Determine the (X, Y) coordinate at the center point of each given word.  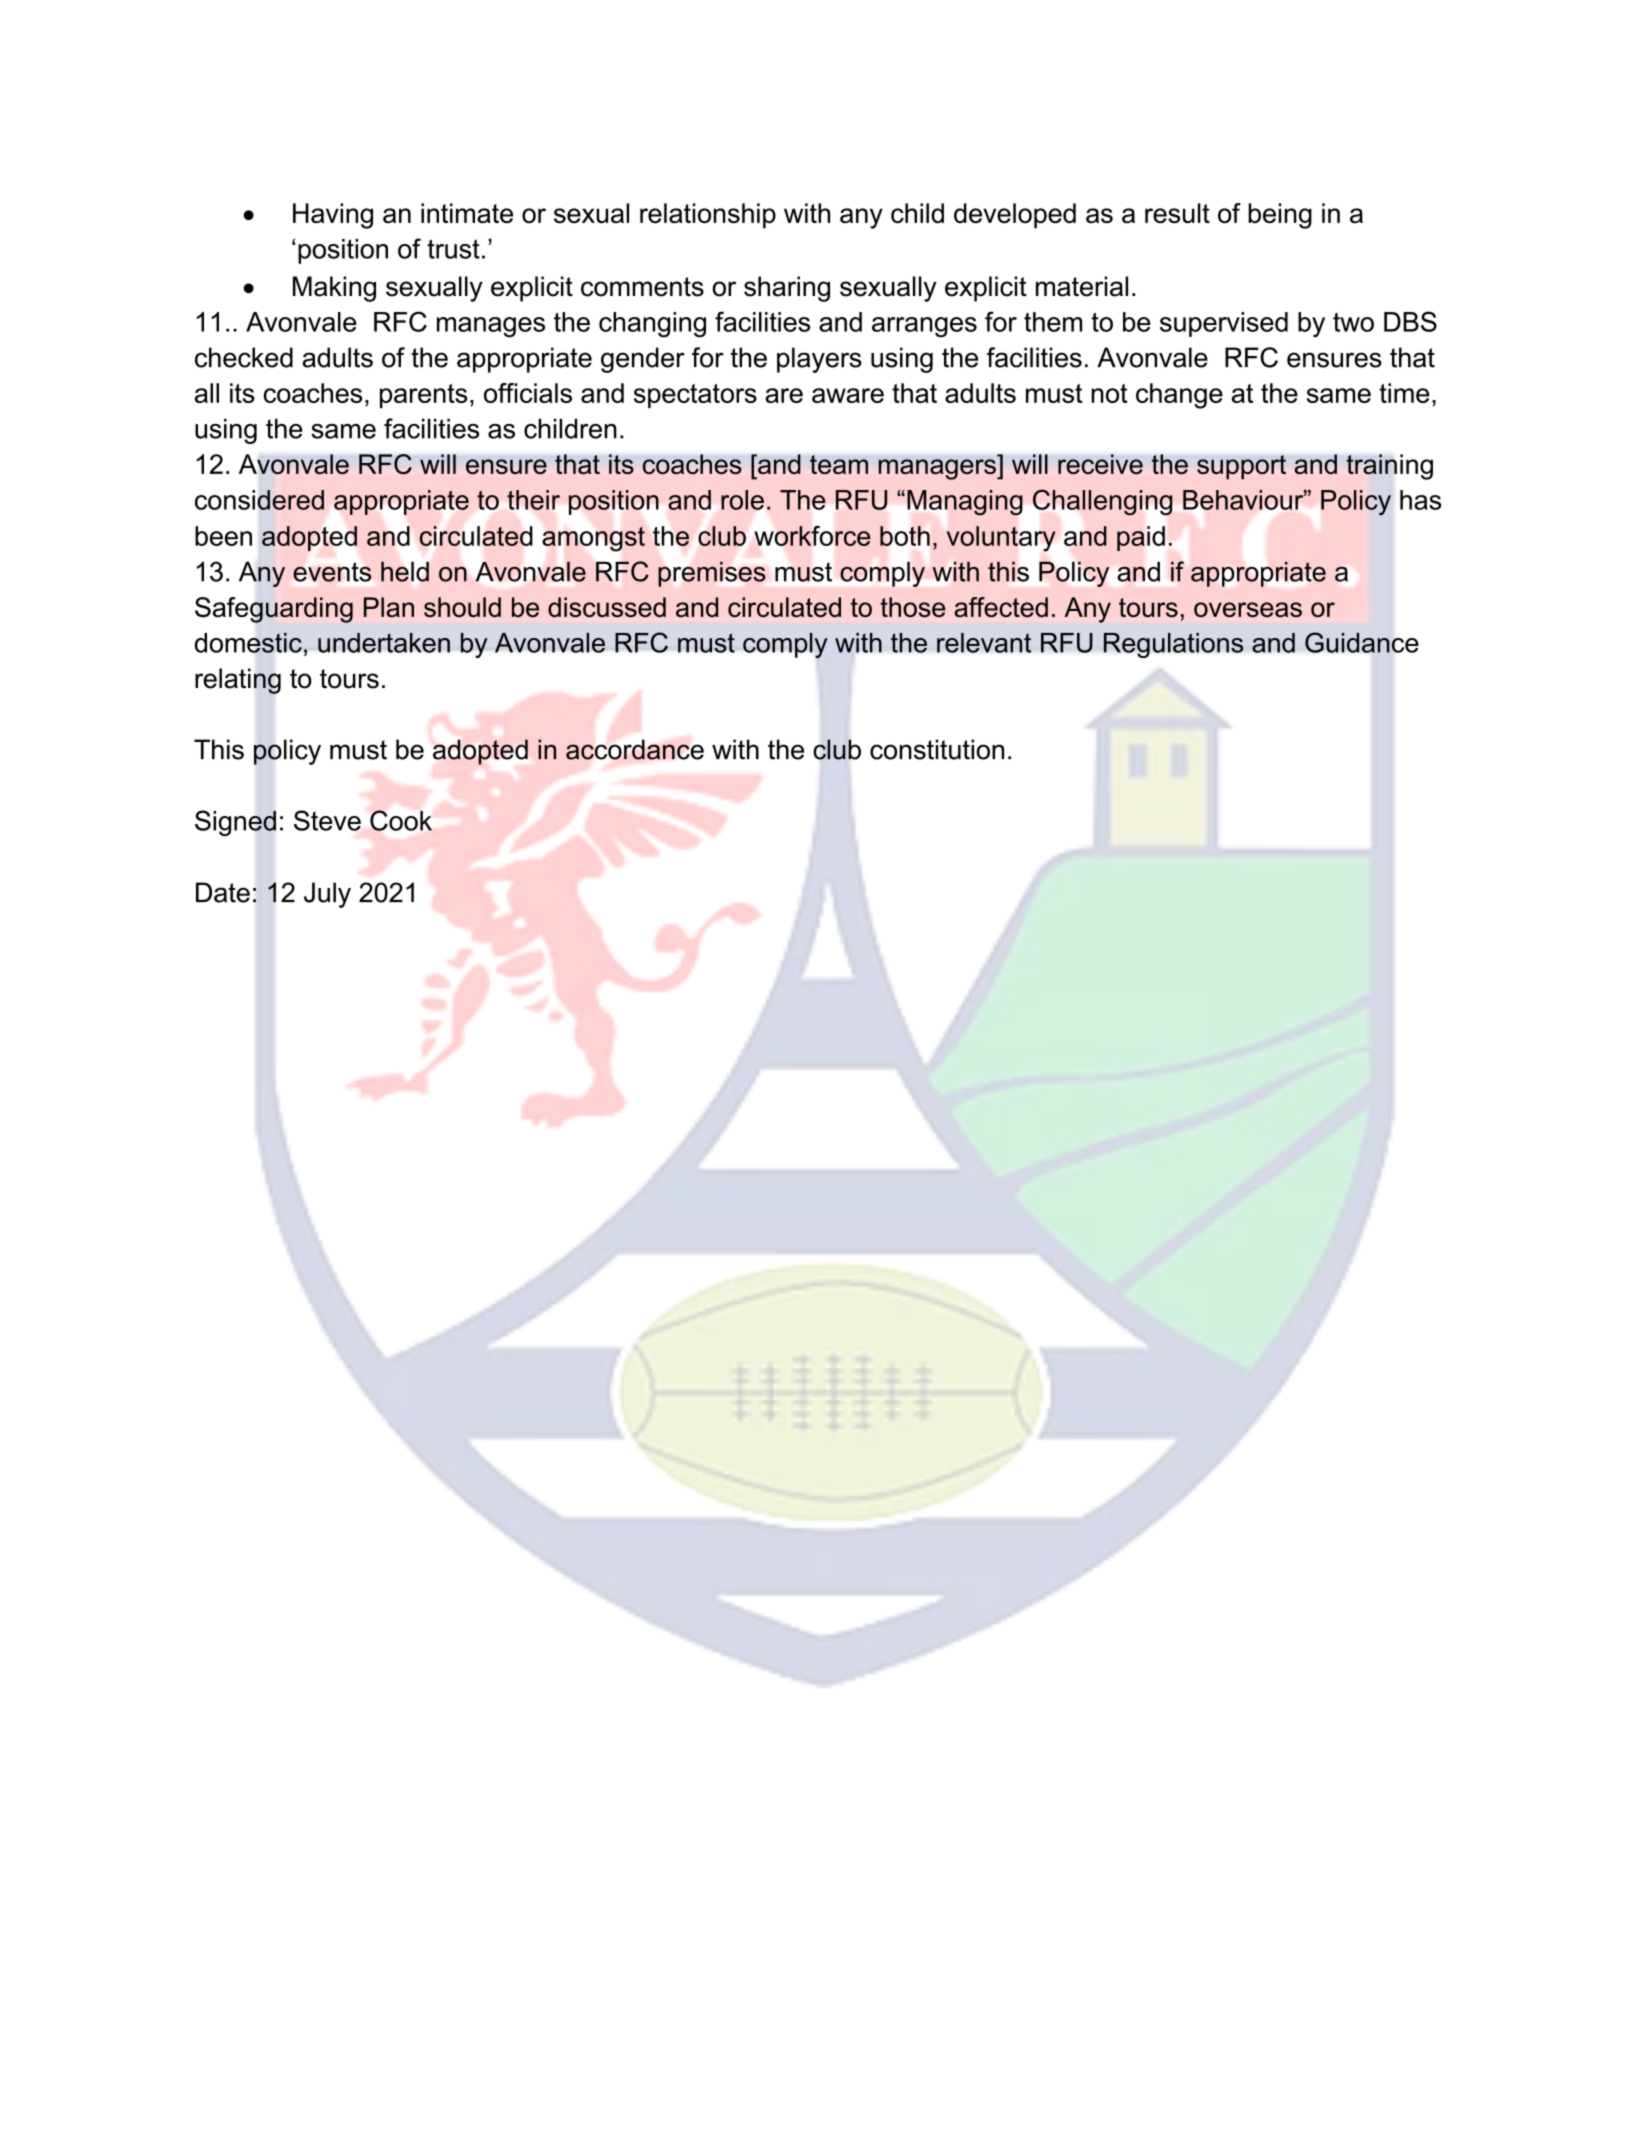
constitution (937, 749)
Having (333, 216)
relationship (708, 216)
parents (423, 396)
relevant (984, 643)
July (327, 895)
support (1241, 467)
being (1280, 216)
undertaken (384, 643)
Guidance (1362, 642)
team (839, 464)
